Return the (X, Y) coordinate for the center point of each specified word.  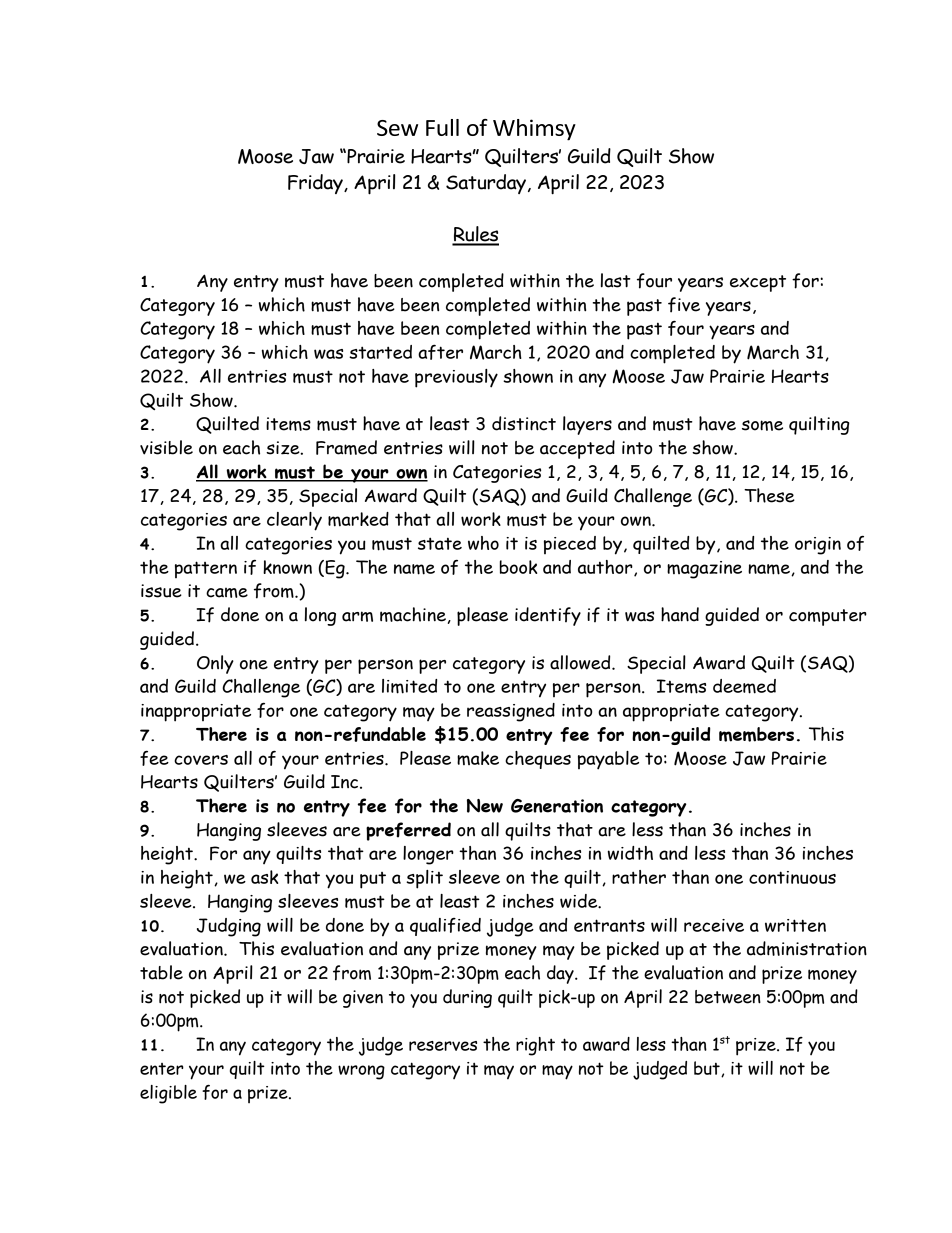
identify (548, 616)
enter (162, 1069)
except (758, 283)
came (227, 592)
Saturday (487, 184)
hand (680, 614)
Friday (316, 184)
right (535, 1046)
